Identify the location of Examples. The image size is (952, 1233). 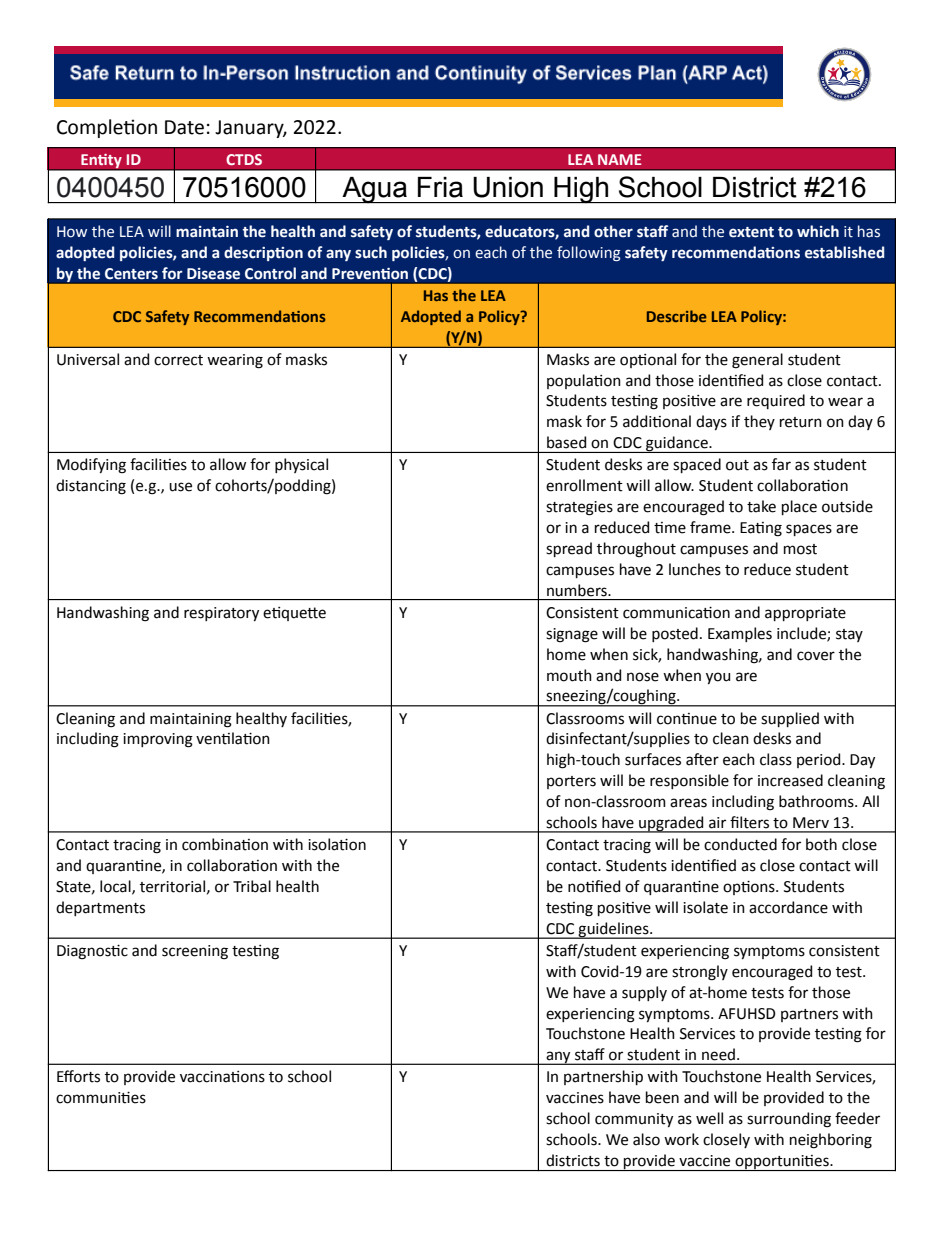
(740, 634).
